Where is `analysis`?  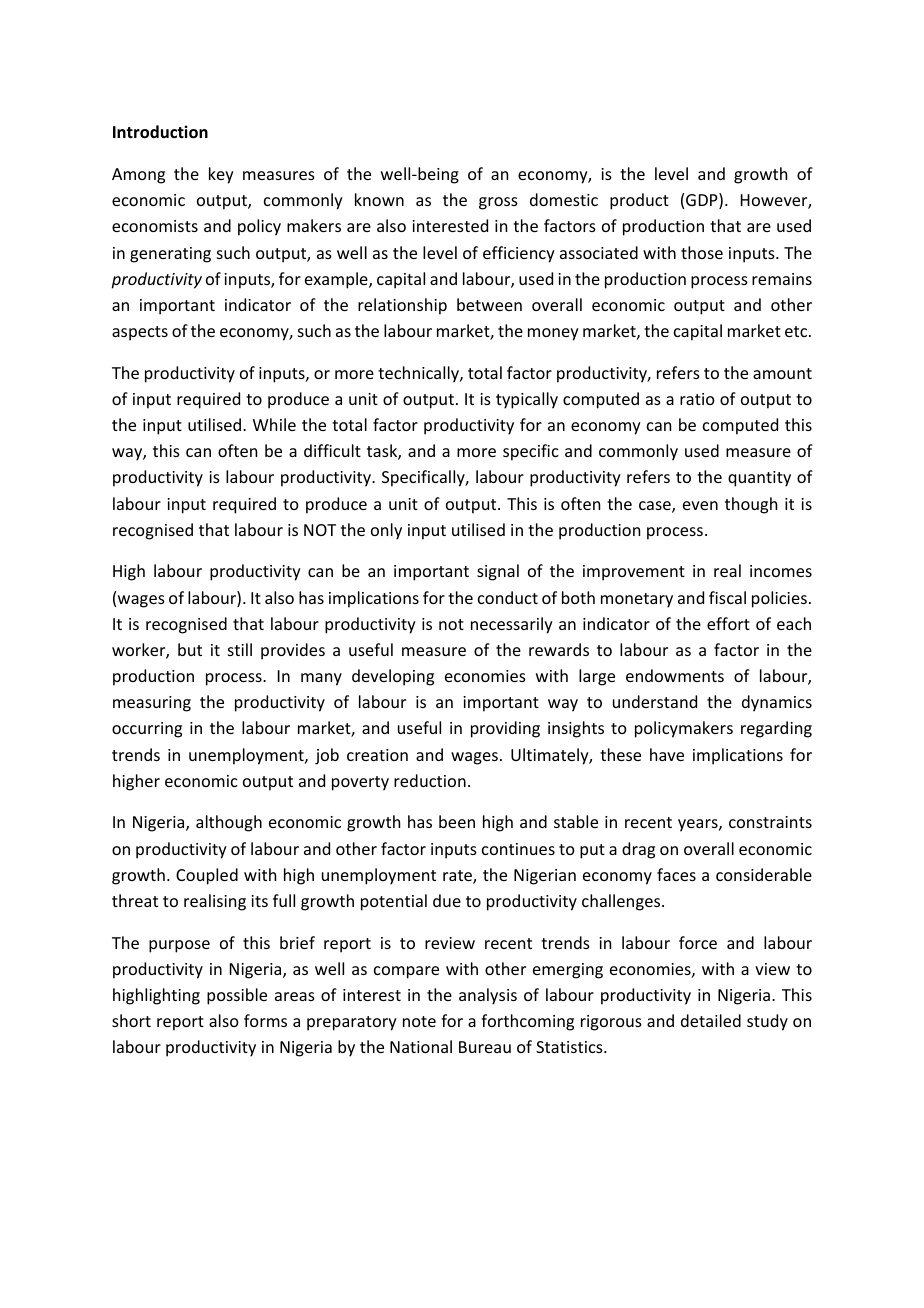 analysis is located at coordinates (488, 996).
